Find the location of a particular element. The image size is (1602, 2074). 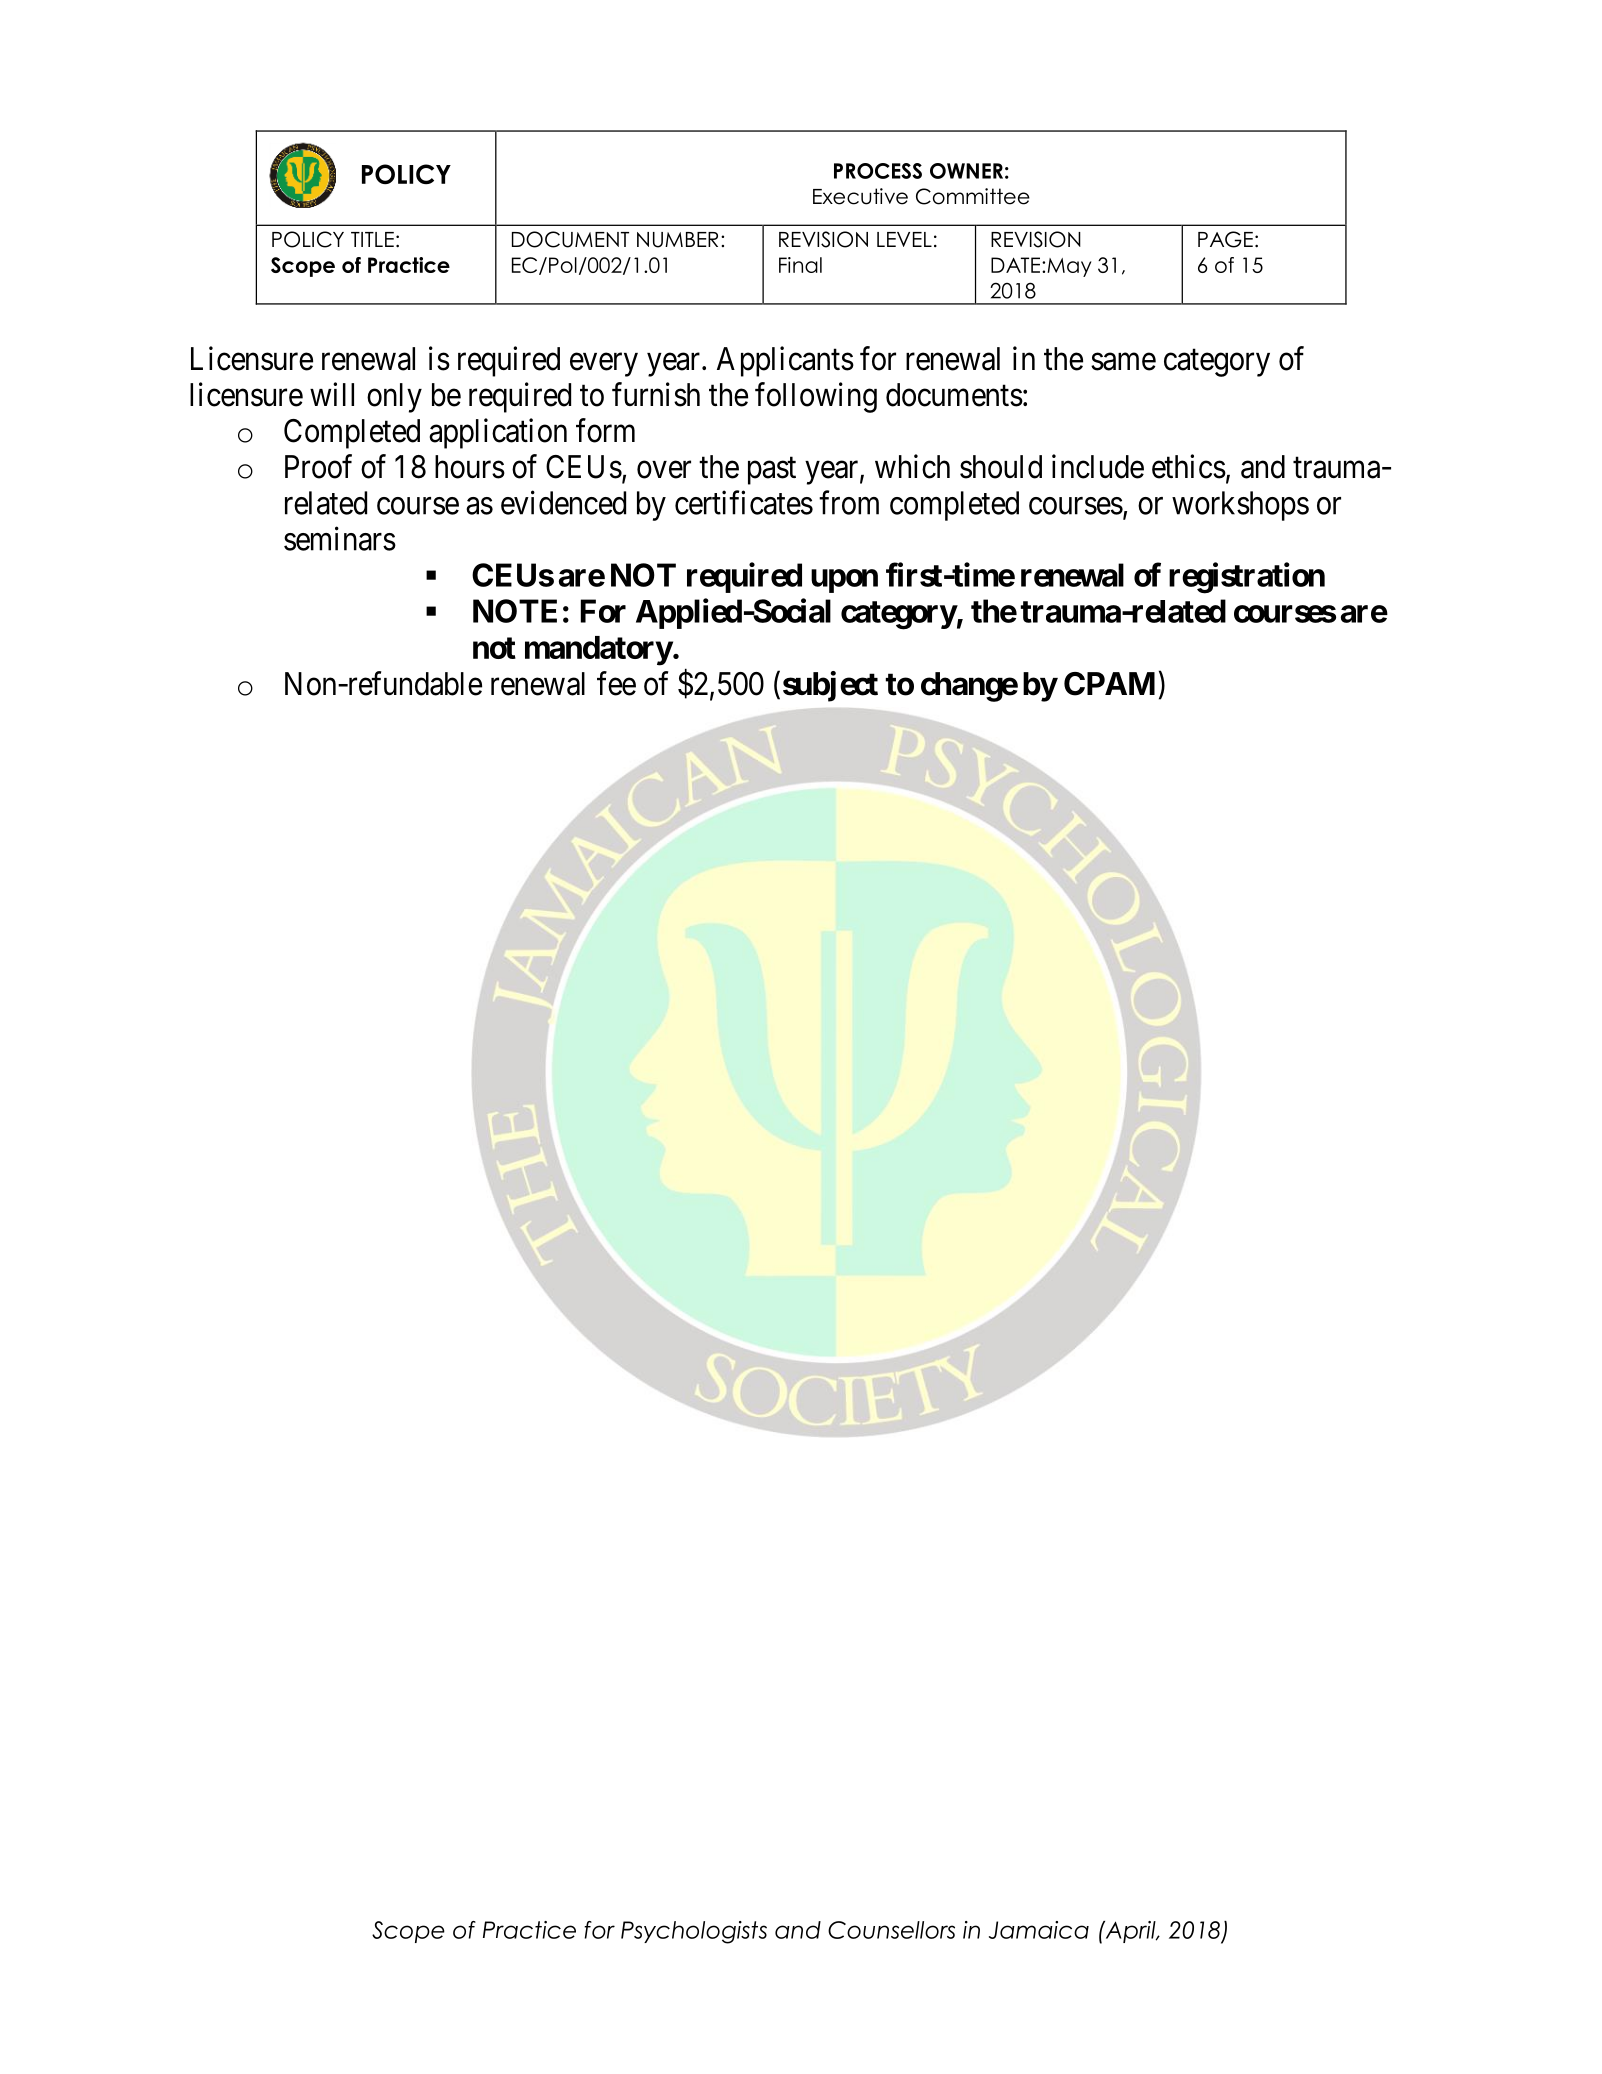

registration is located at coordinates (1247, 578).
